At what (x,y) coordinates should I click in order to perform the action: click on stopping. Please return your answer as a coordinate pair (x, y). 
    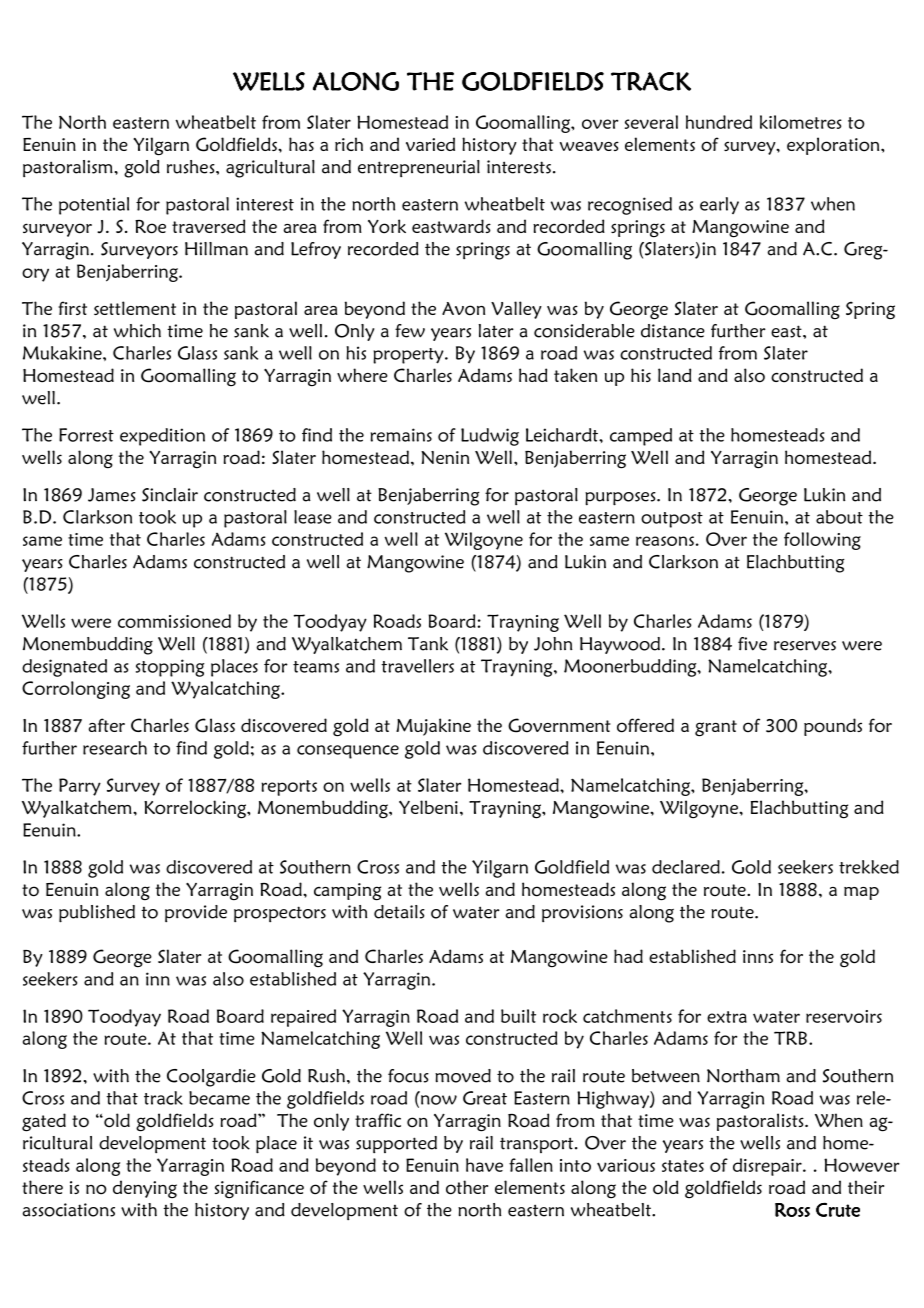
    Looking at the image, I should click on (170, 668).
